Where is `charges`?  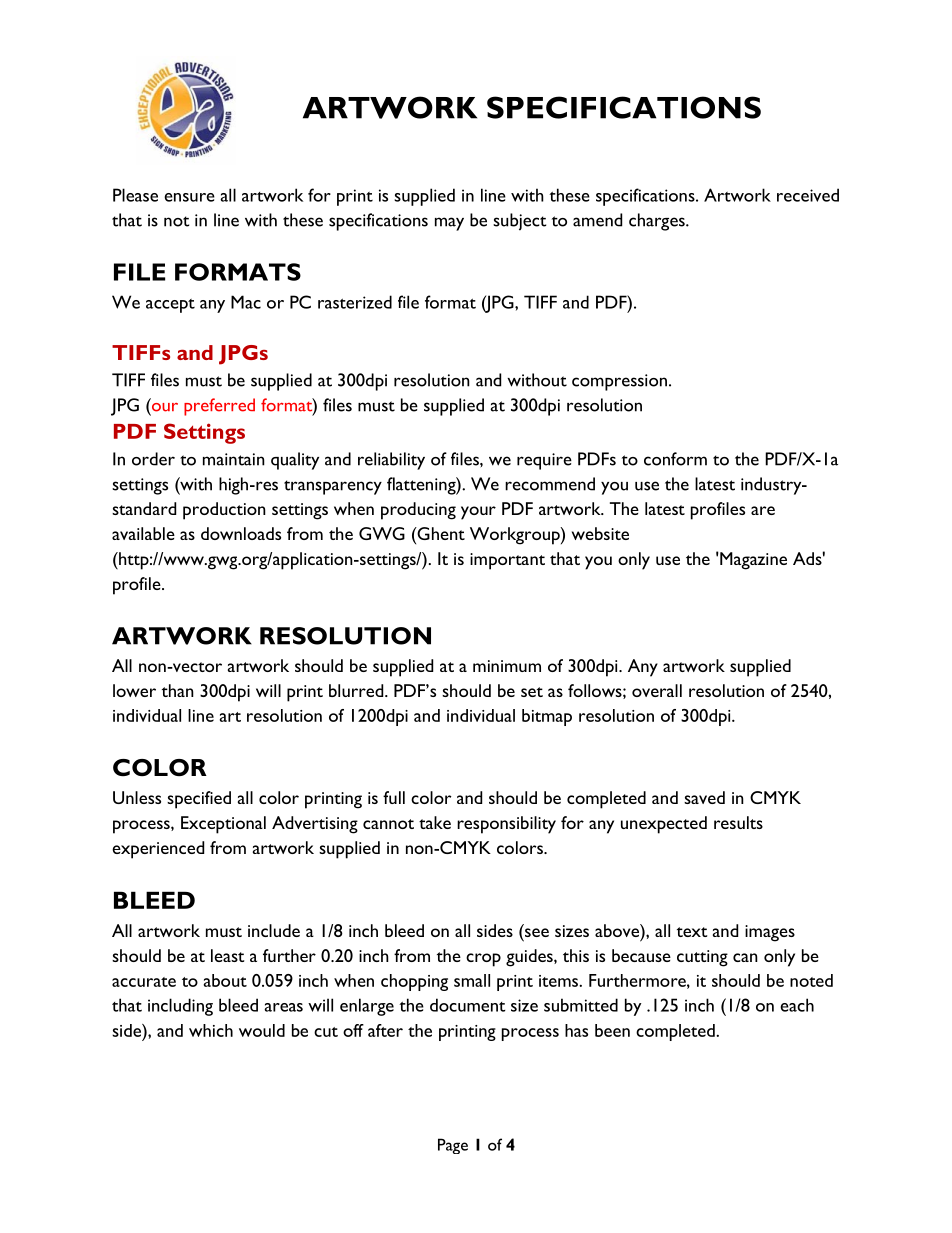 charges is located at coordinates (658, 222).
